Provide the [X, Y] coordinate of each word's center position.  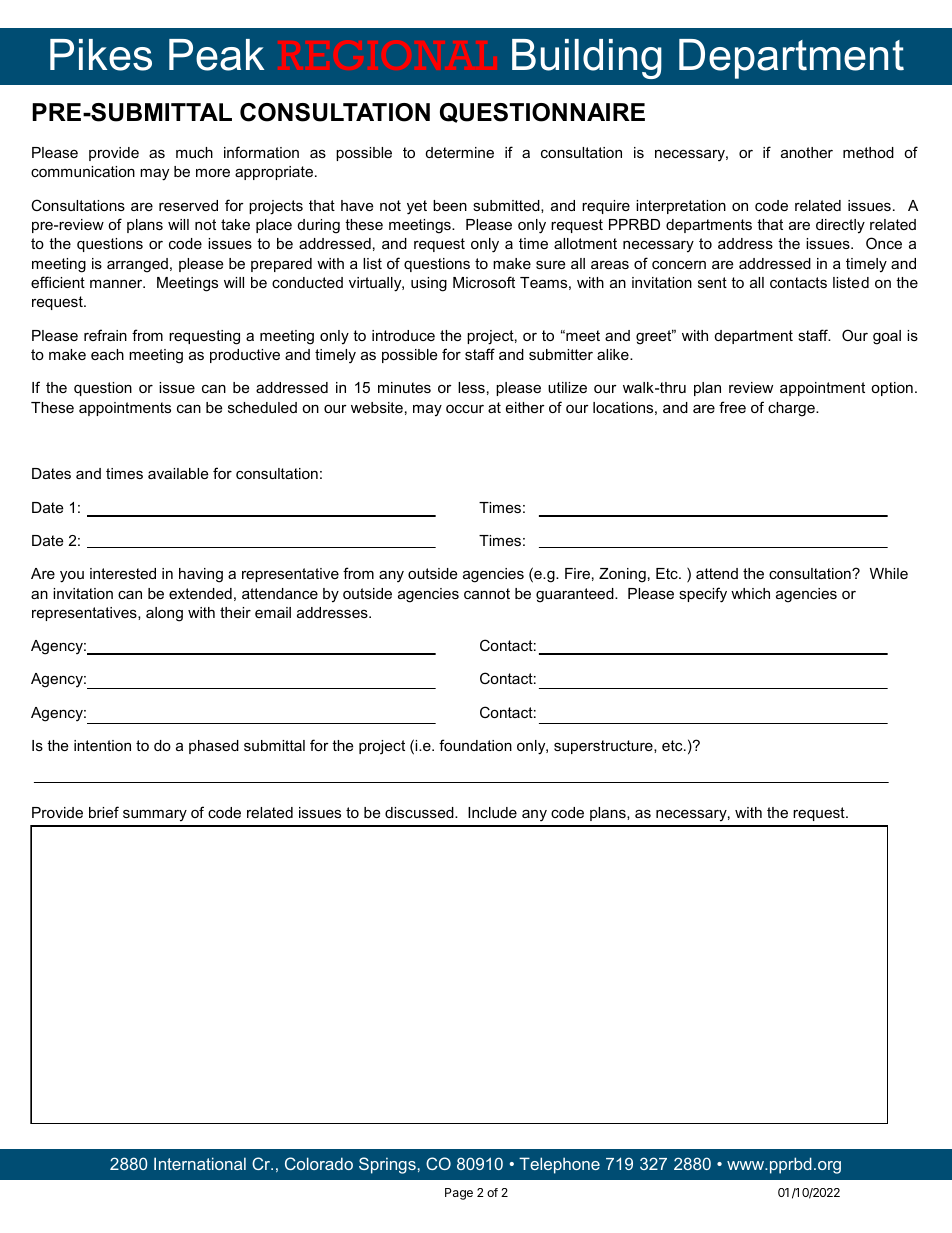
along [164, 614]
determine [460, 152]
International [200, 1163]
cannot [487, 593]
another [807, 152]
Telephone [559, 1165]
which [750, 593]
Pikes [101, 55]
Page [459, 1194]
